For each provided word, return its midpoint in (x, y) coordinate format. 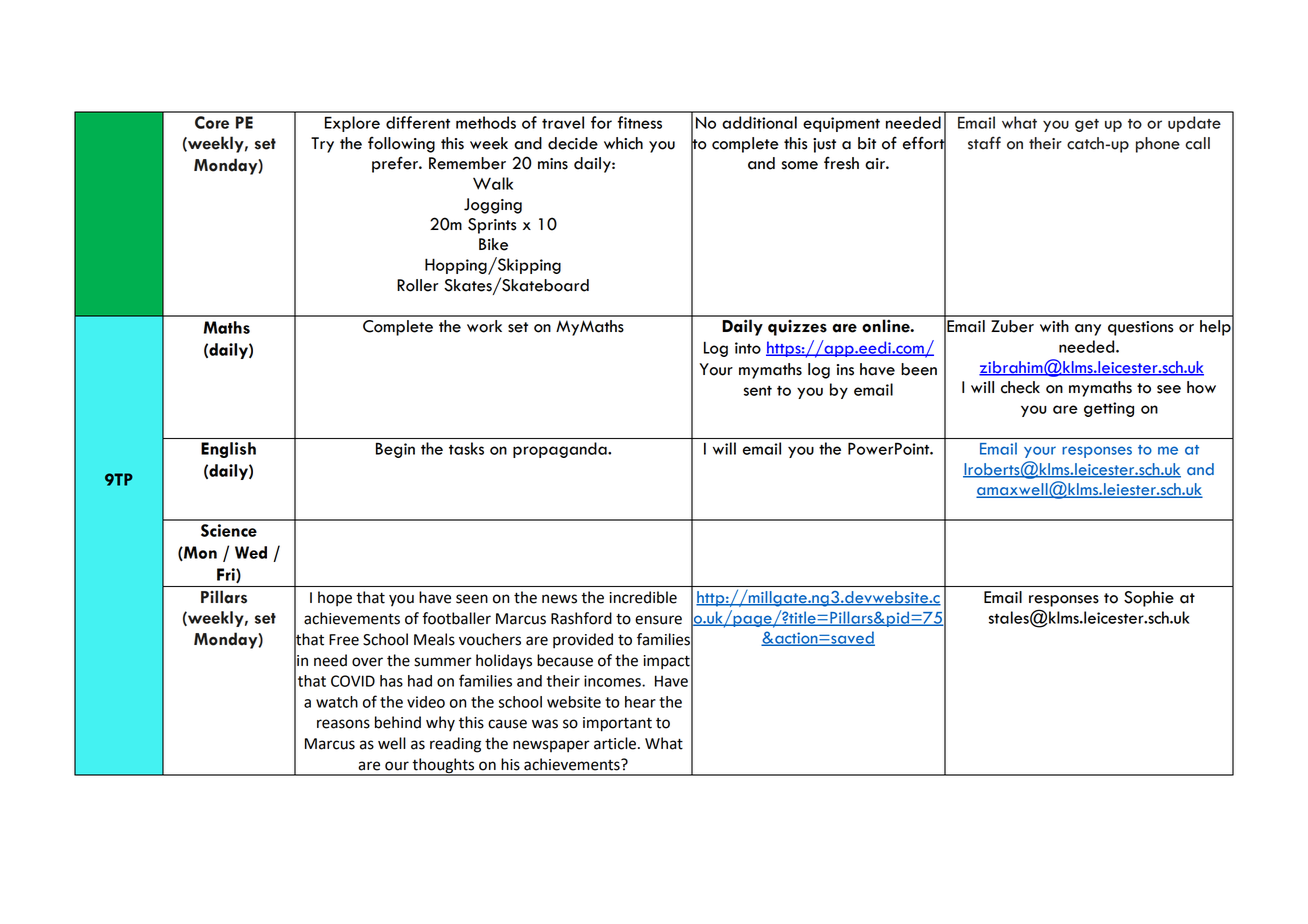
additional (759, 122)
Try (322, 145)
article (615, 743)
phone (1158, 145)
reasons (343, 724)
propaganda (561, 450)
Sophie (1149, 599)
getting (1109, 409)
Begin (395, 450)
